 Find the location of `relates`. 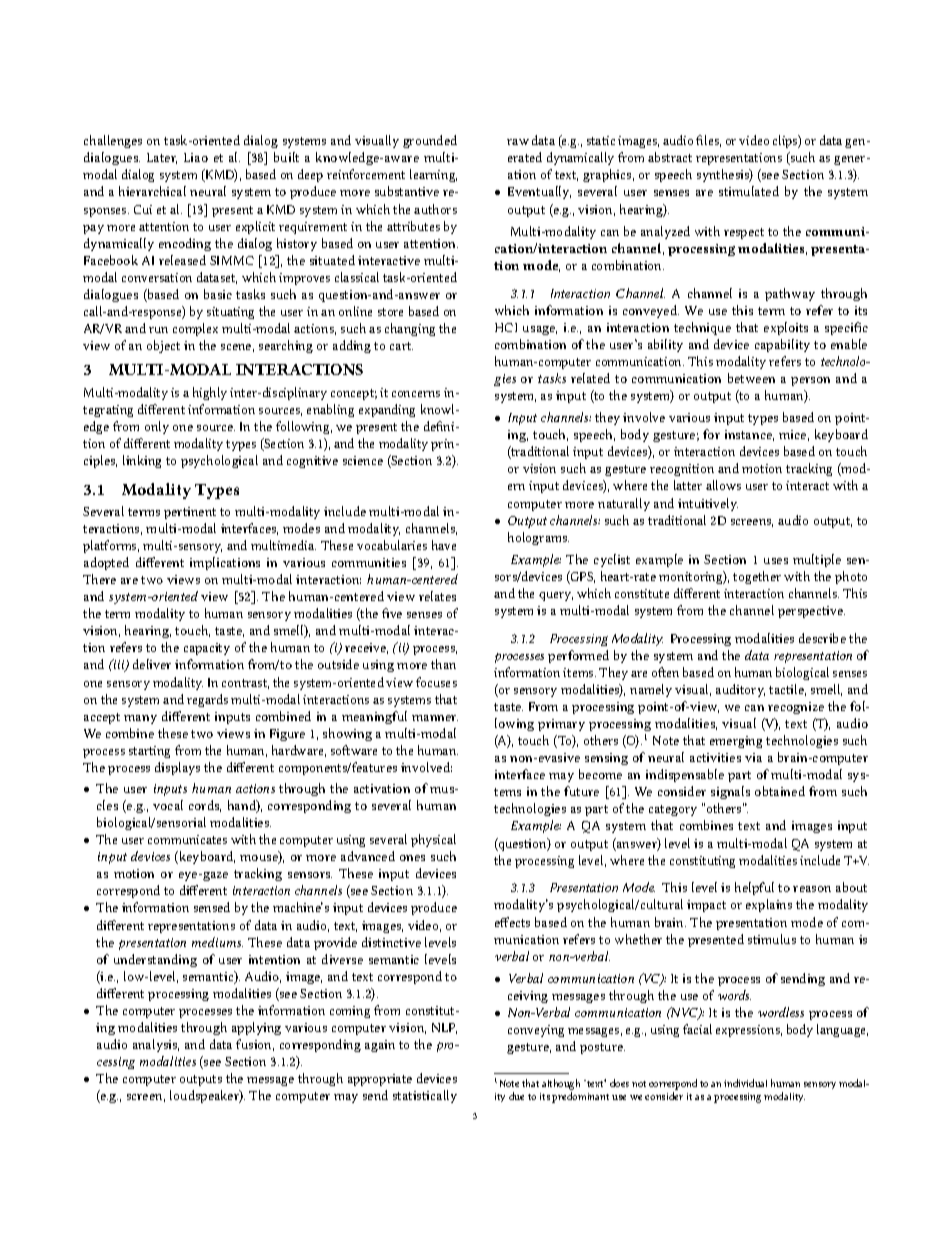

relates is located at coordinates (437, 596).
